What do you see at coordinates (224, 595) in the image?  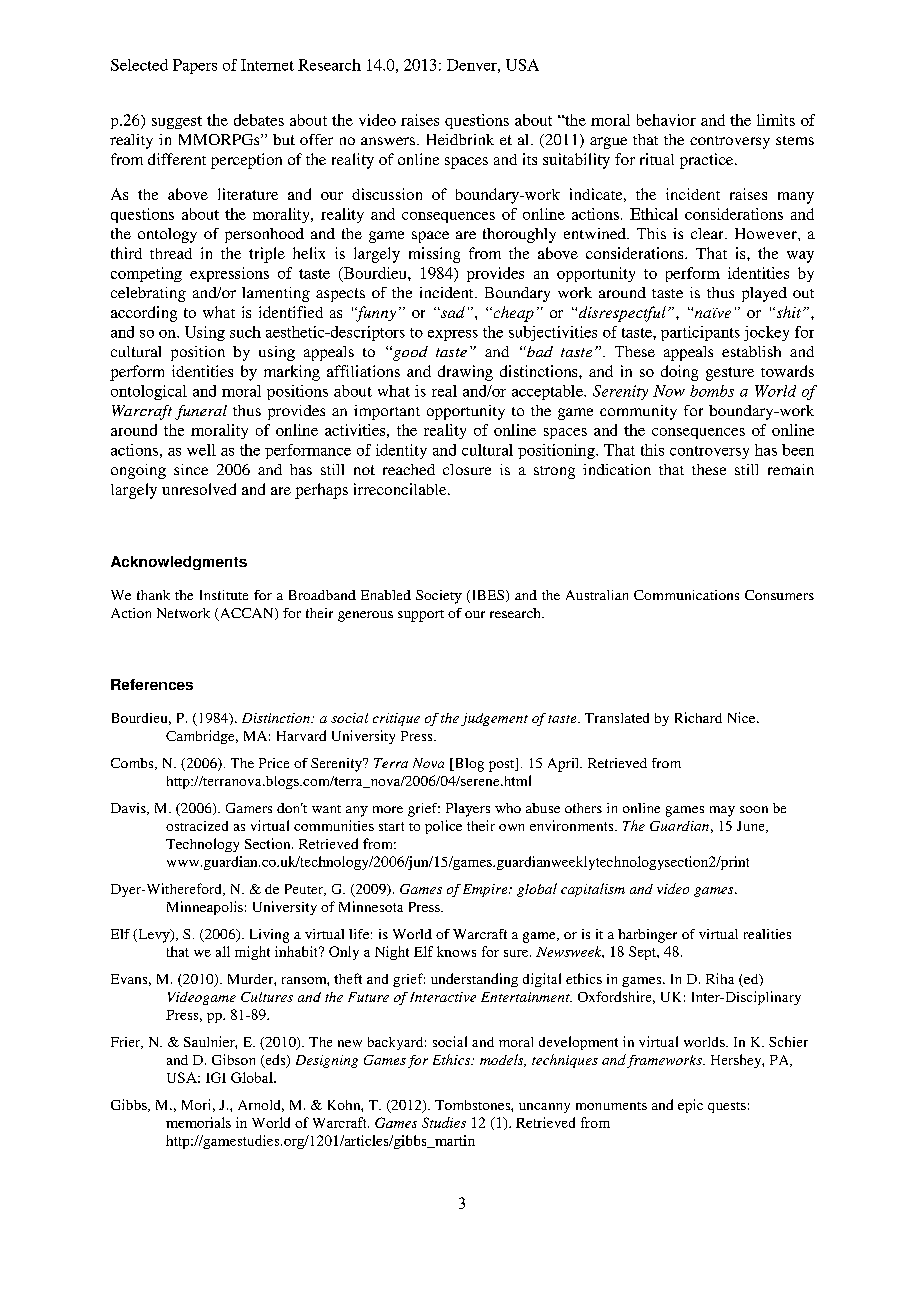 I see `Institute` at bounding box center [224, 595].
